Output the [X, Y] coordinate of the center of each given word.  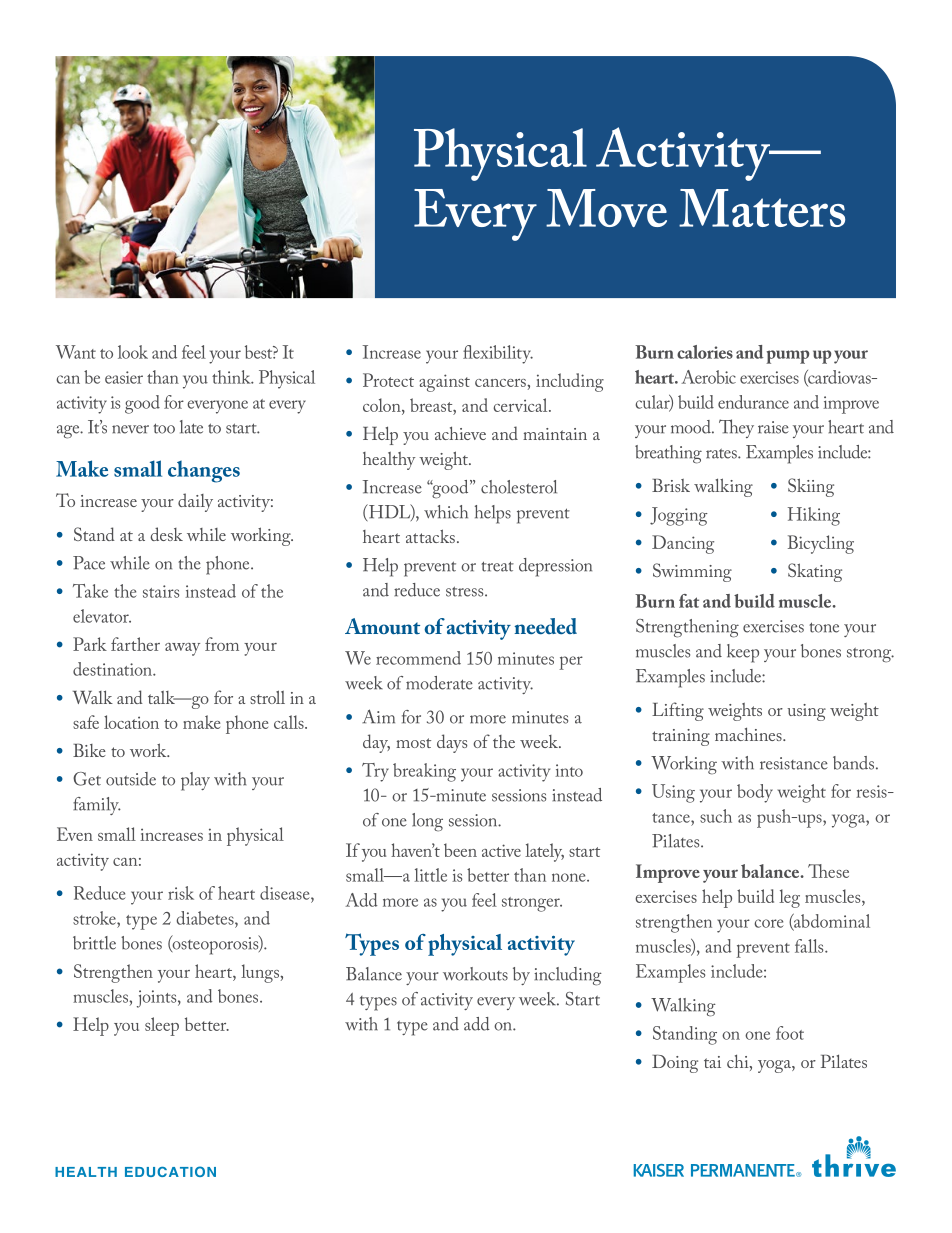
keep [743, 653]
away [182, 649]
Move [606, 208]
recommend [418, 658]
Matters [762, 208]
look [133, 352]
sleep [162, 1026]
